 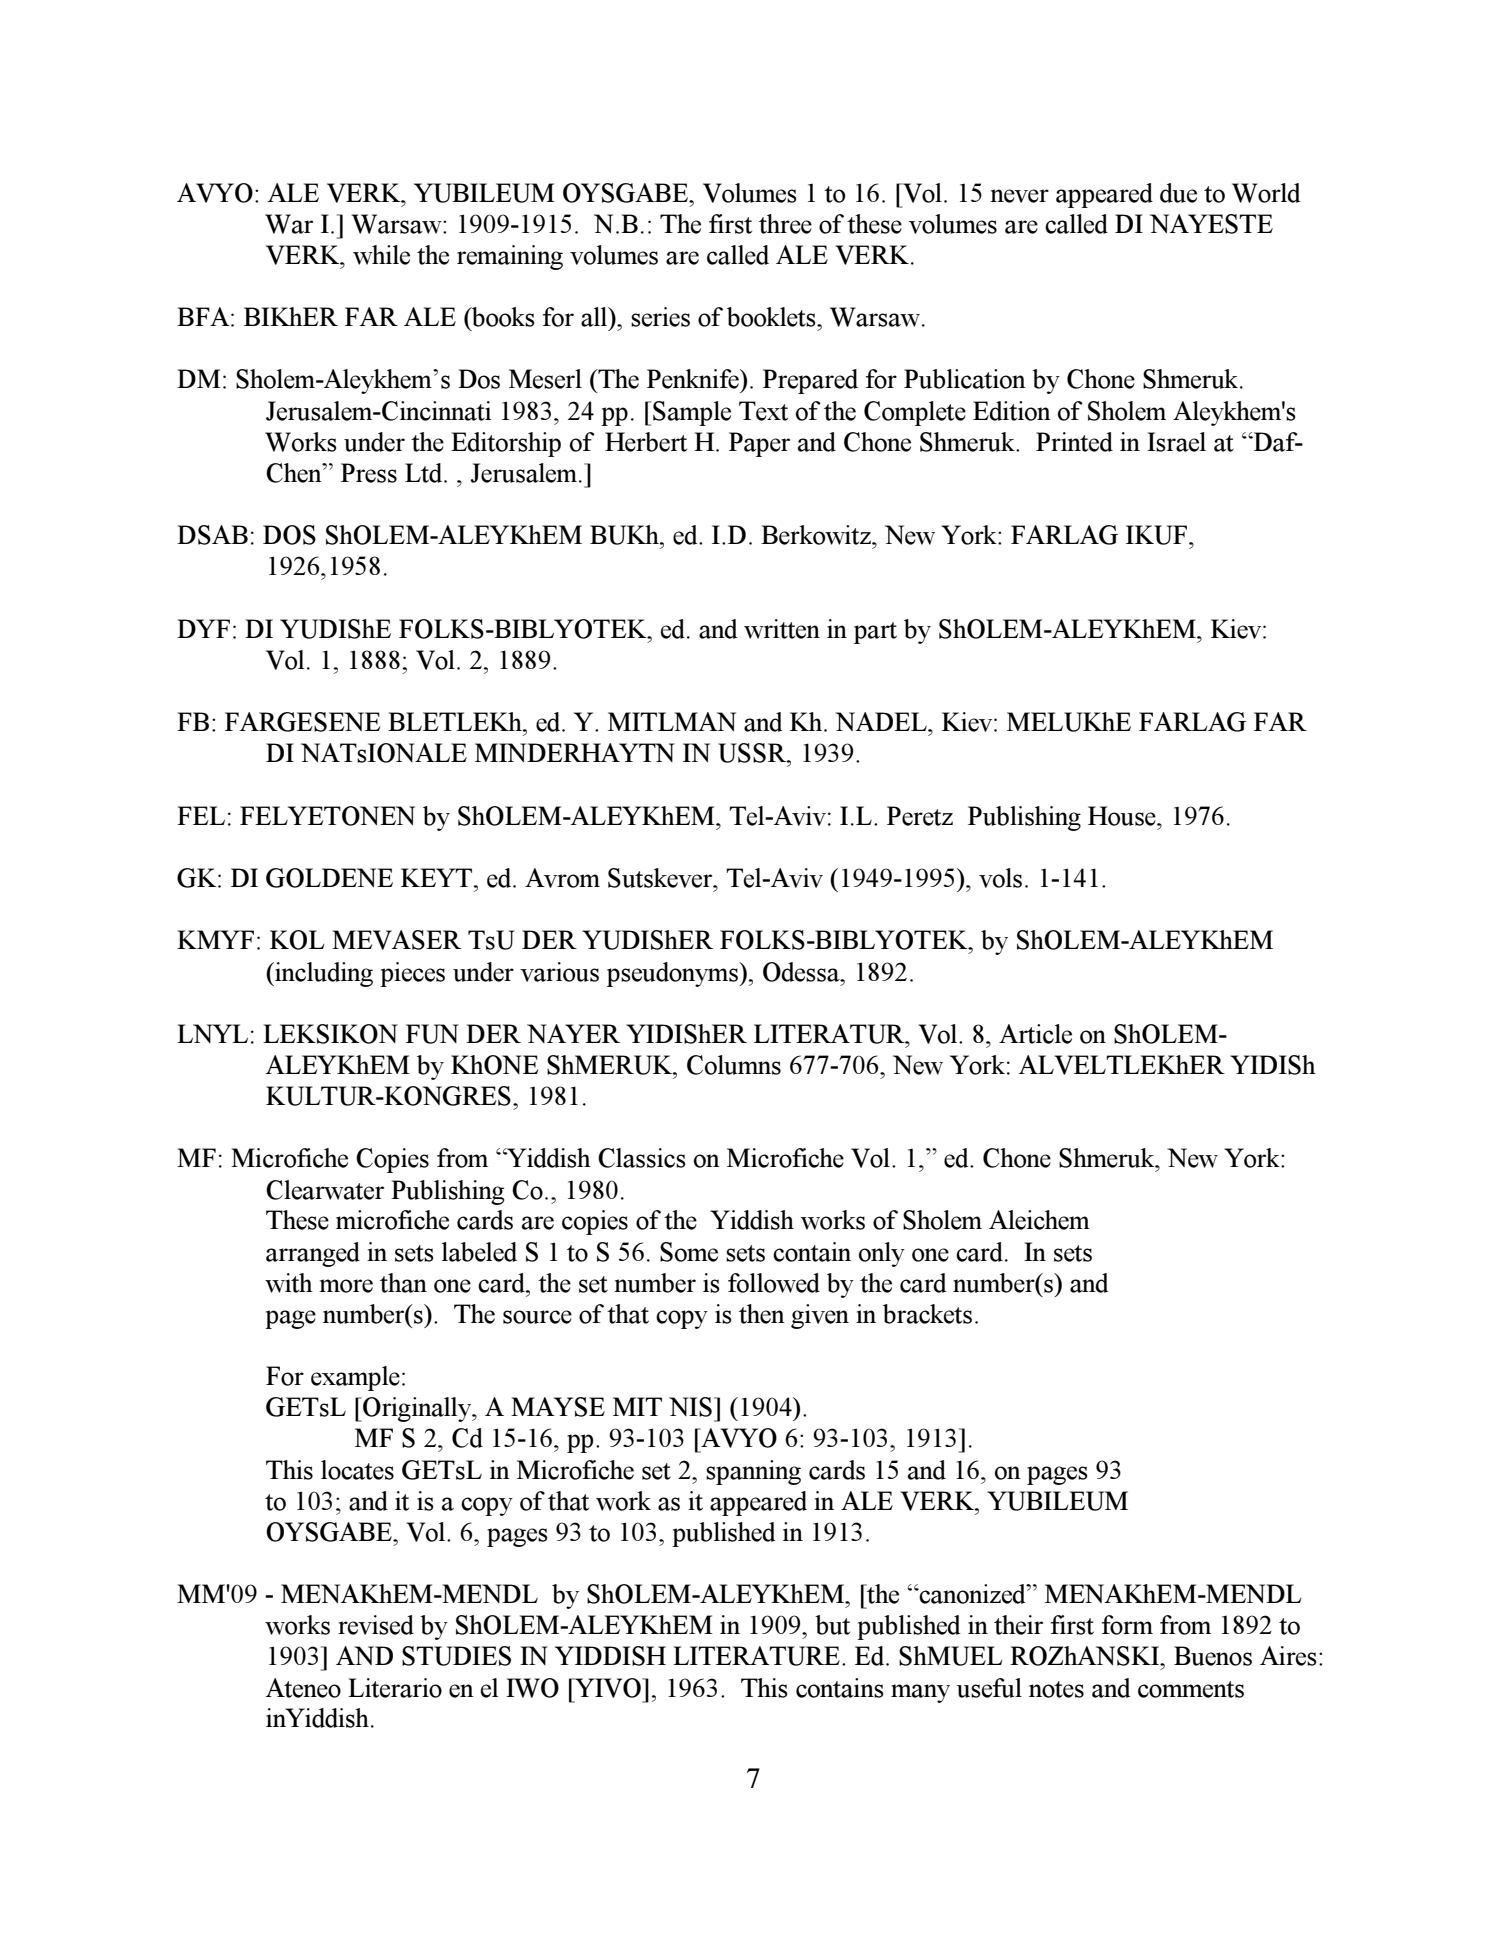 What do you see at coordinates (1213, 1656) in the screenshot?
I see `Buenos` at bounding box center [1213, 1656].
